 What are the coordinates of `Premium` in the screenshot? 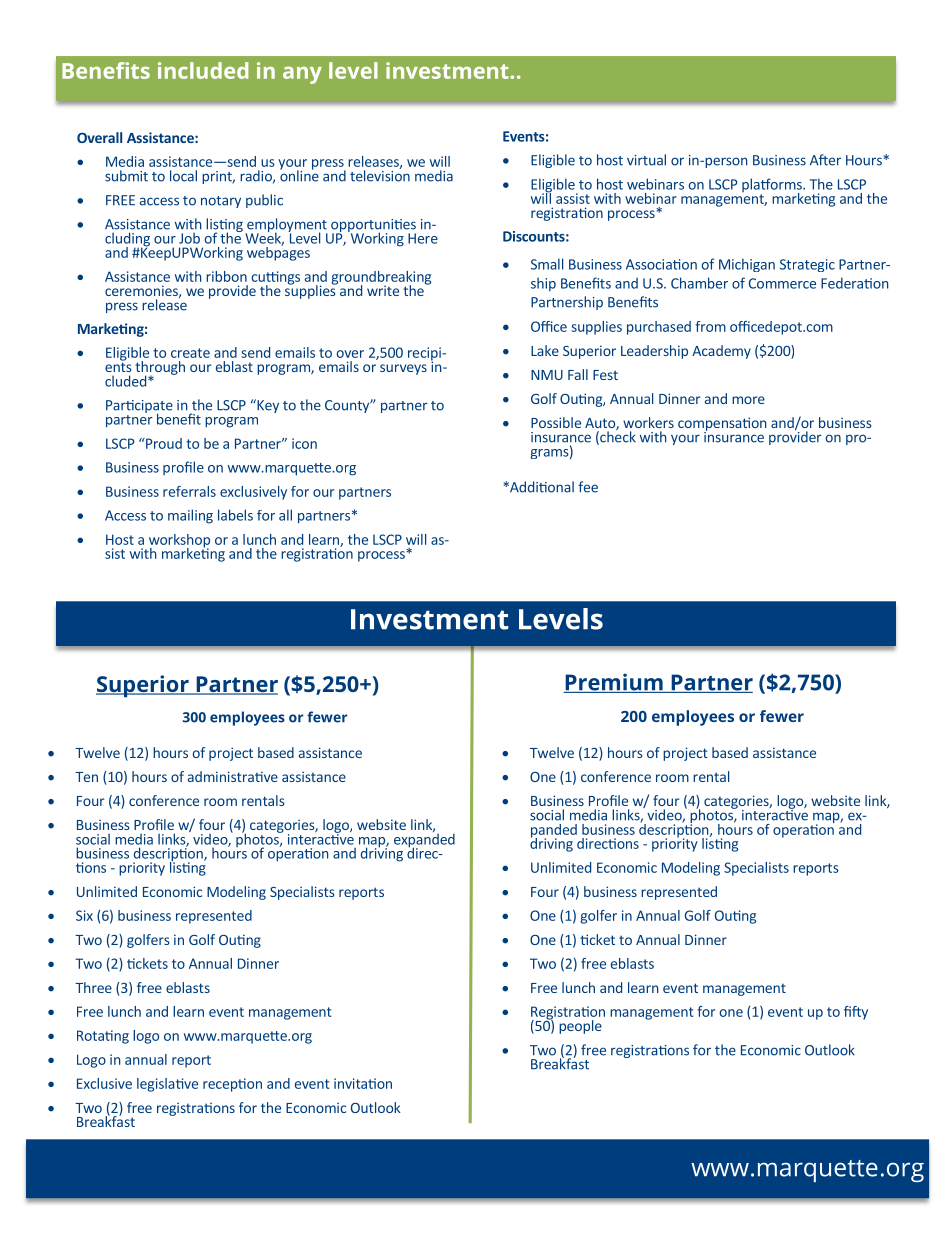 It's located at (614, 683).
